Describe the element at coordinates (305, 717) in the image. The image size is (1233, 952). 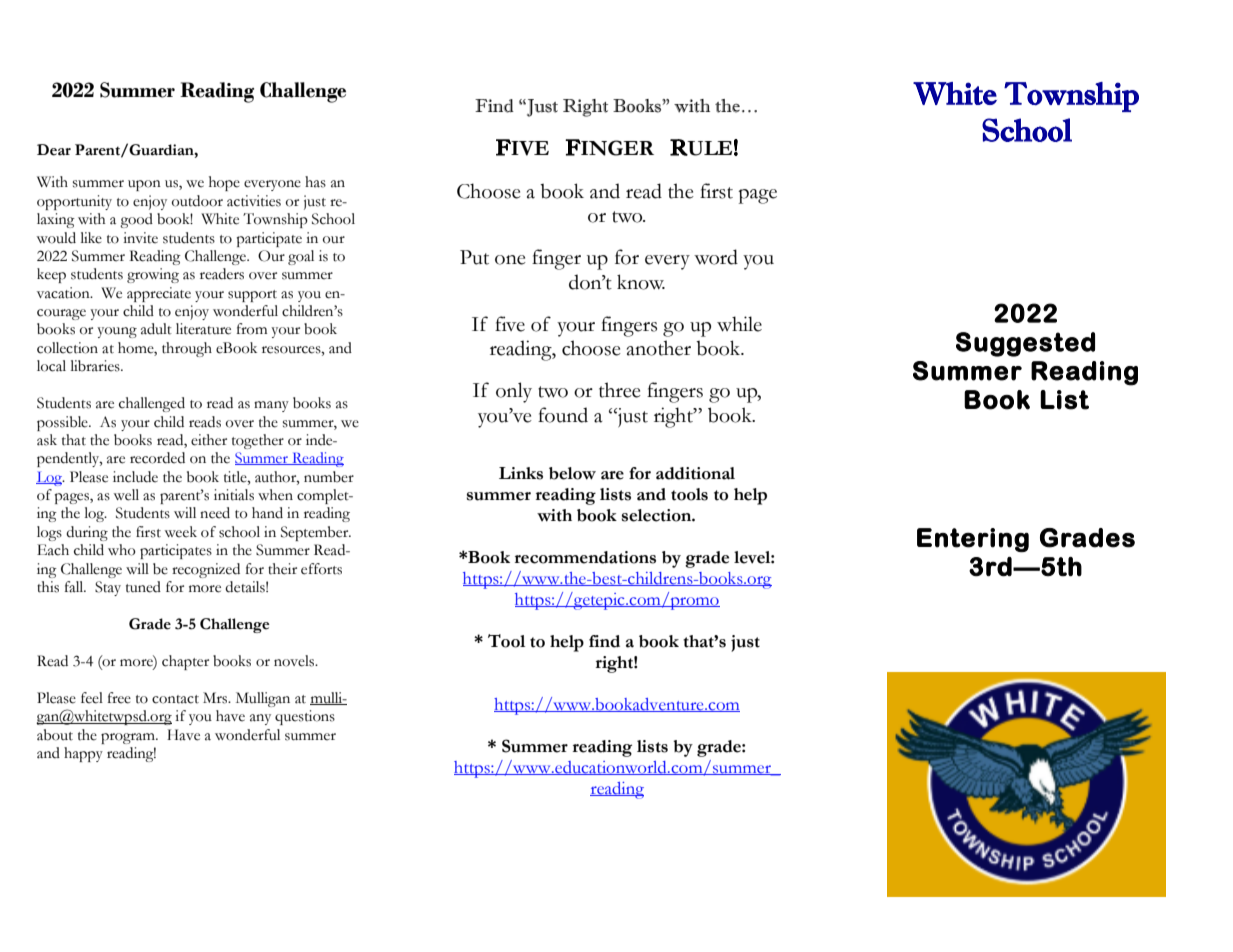
I see `questions` at that location.
